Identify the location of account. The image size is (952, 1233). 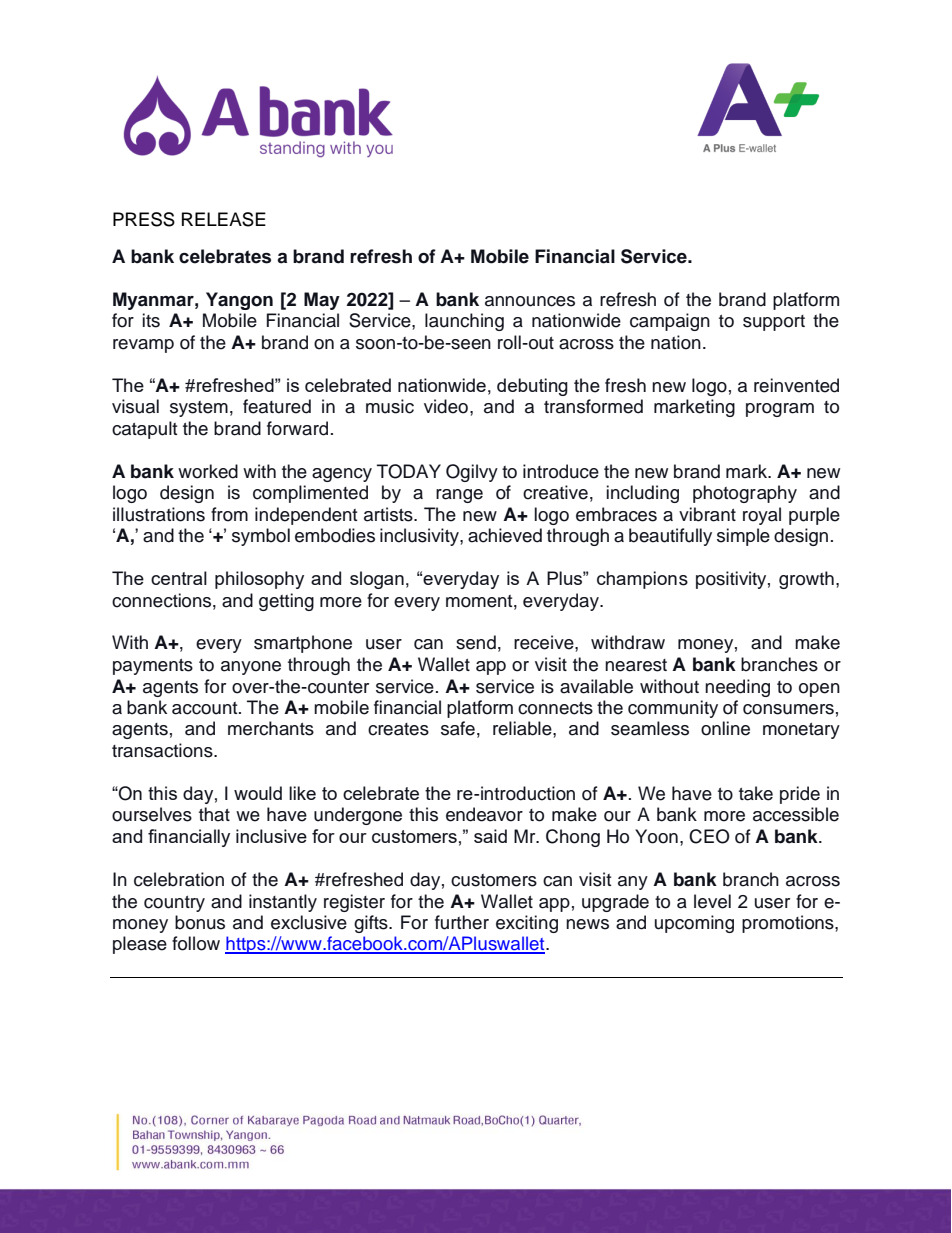
(206, 708).
